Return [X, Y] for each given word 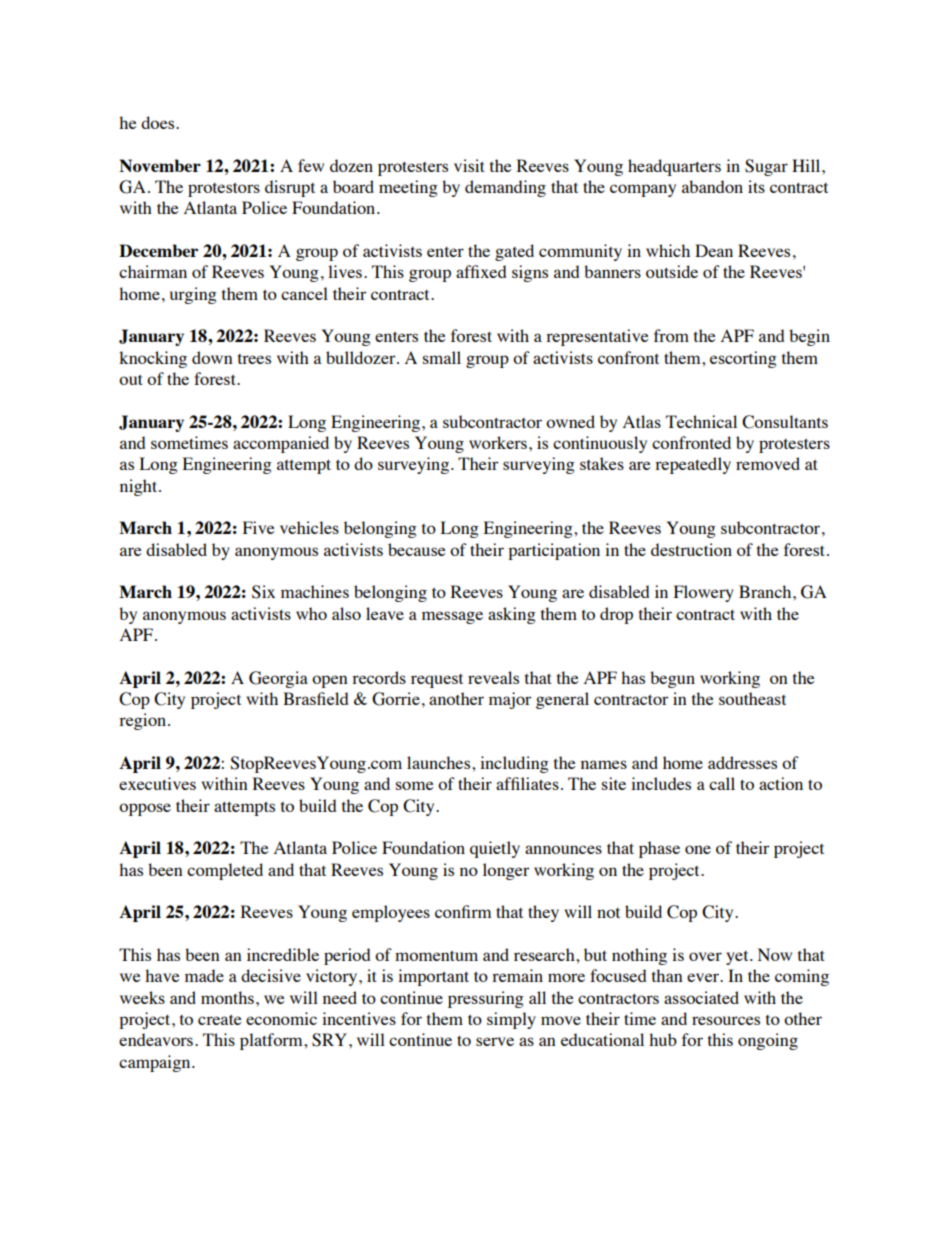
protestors [224, 189]
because [417, 549]
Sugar [766, 167]
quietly [495, 849]
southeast [752, 698]
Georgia [278, 679]
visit [469, 165]
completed [225, 871]
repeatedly [693, 465]
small [442, 357]
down [212, 357]
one [698, 849]
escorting [743, 359]
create [220, 1019]
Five [259, 527]
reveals [493, 677]
